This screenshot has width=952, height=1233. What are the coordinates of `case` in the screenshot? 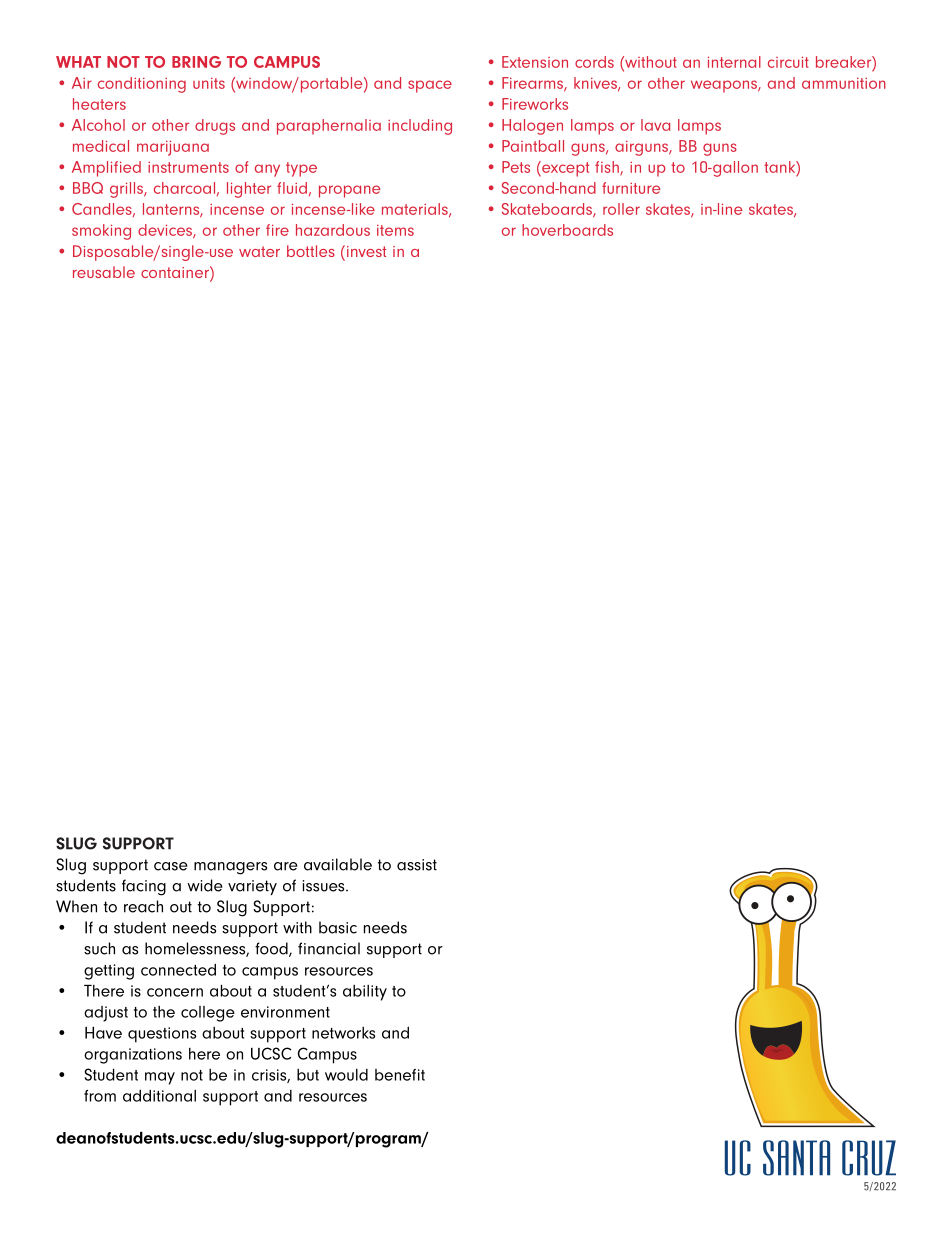 It's located at (171, 866).
